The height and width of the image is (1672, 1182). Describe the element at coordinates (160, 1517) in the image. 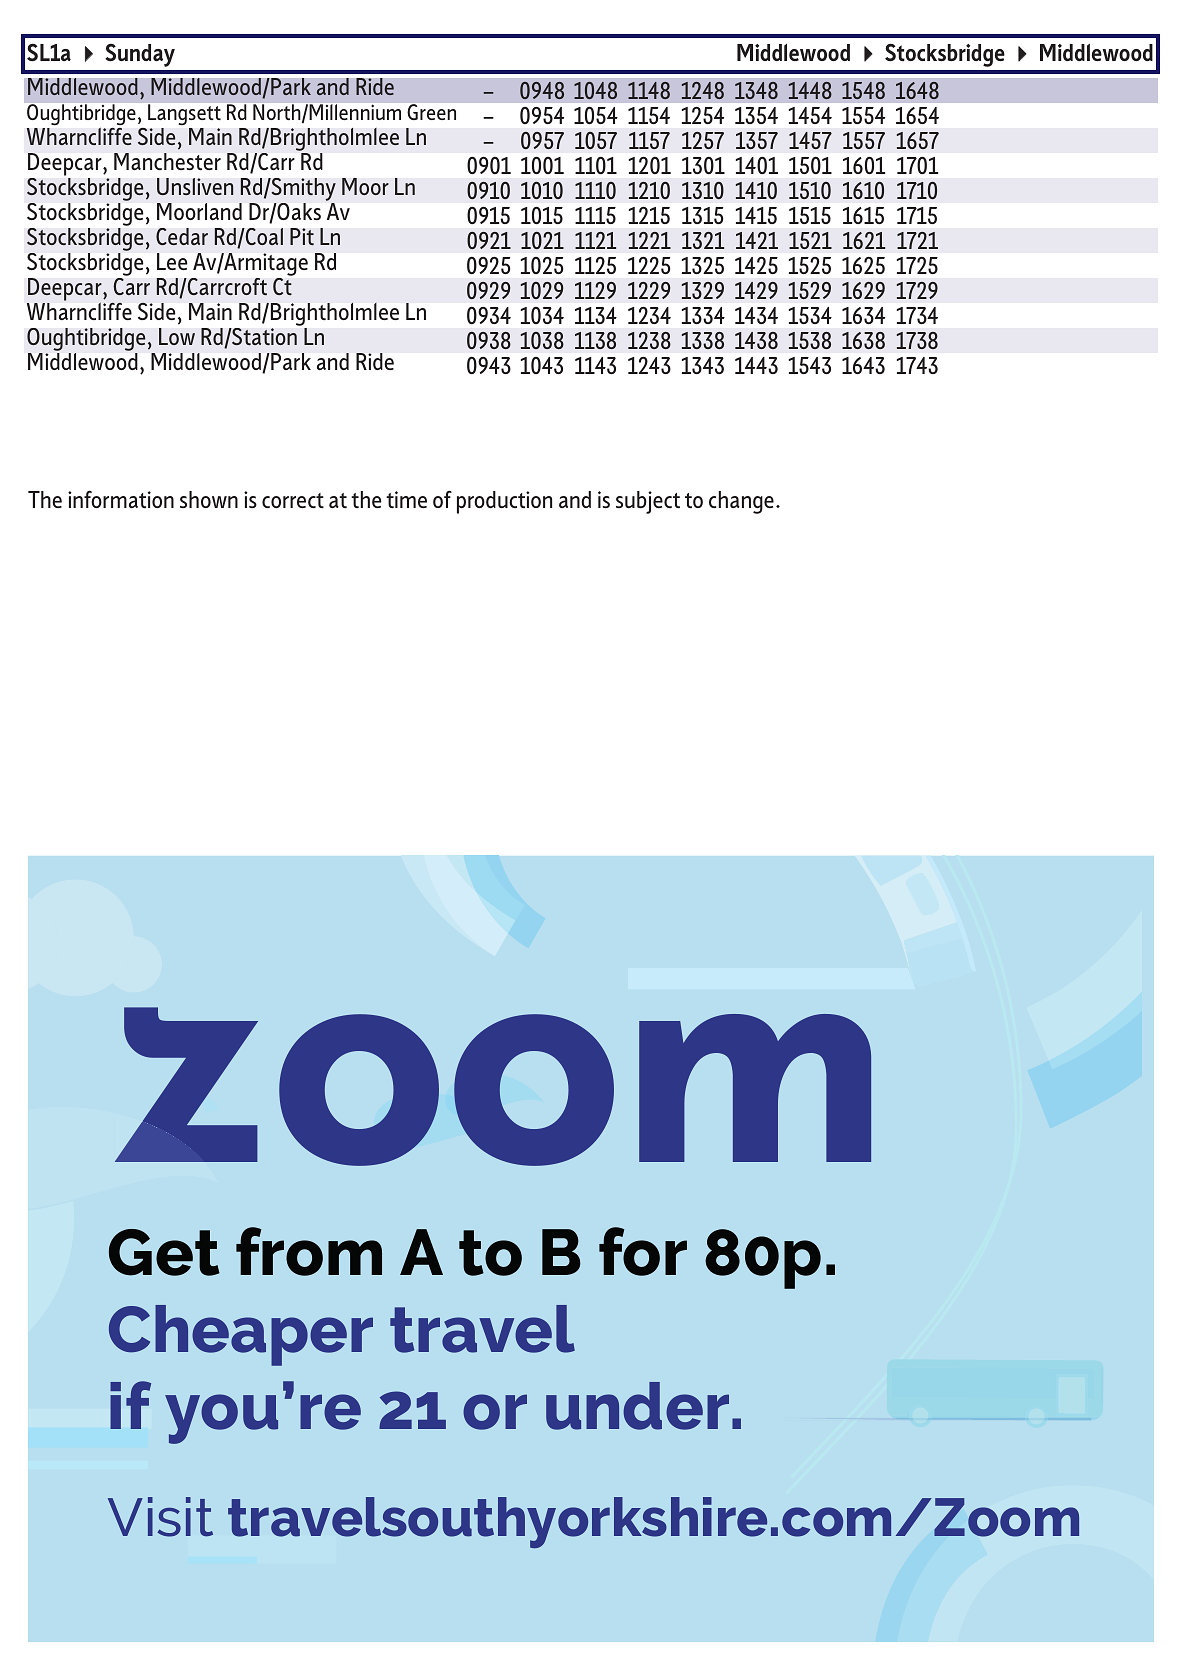

I see `Visit` at that location.
